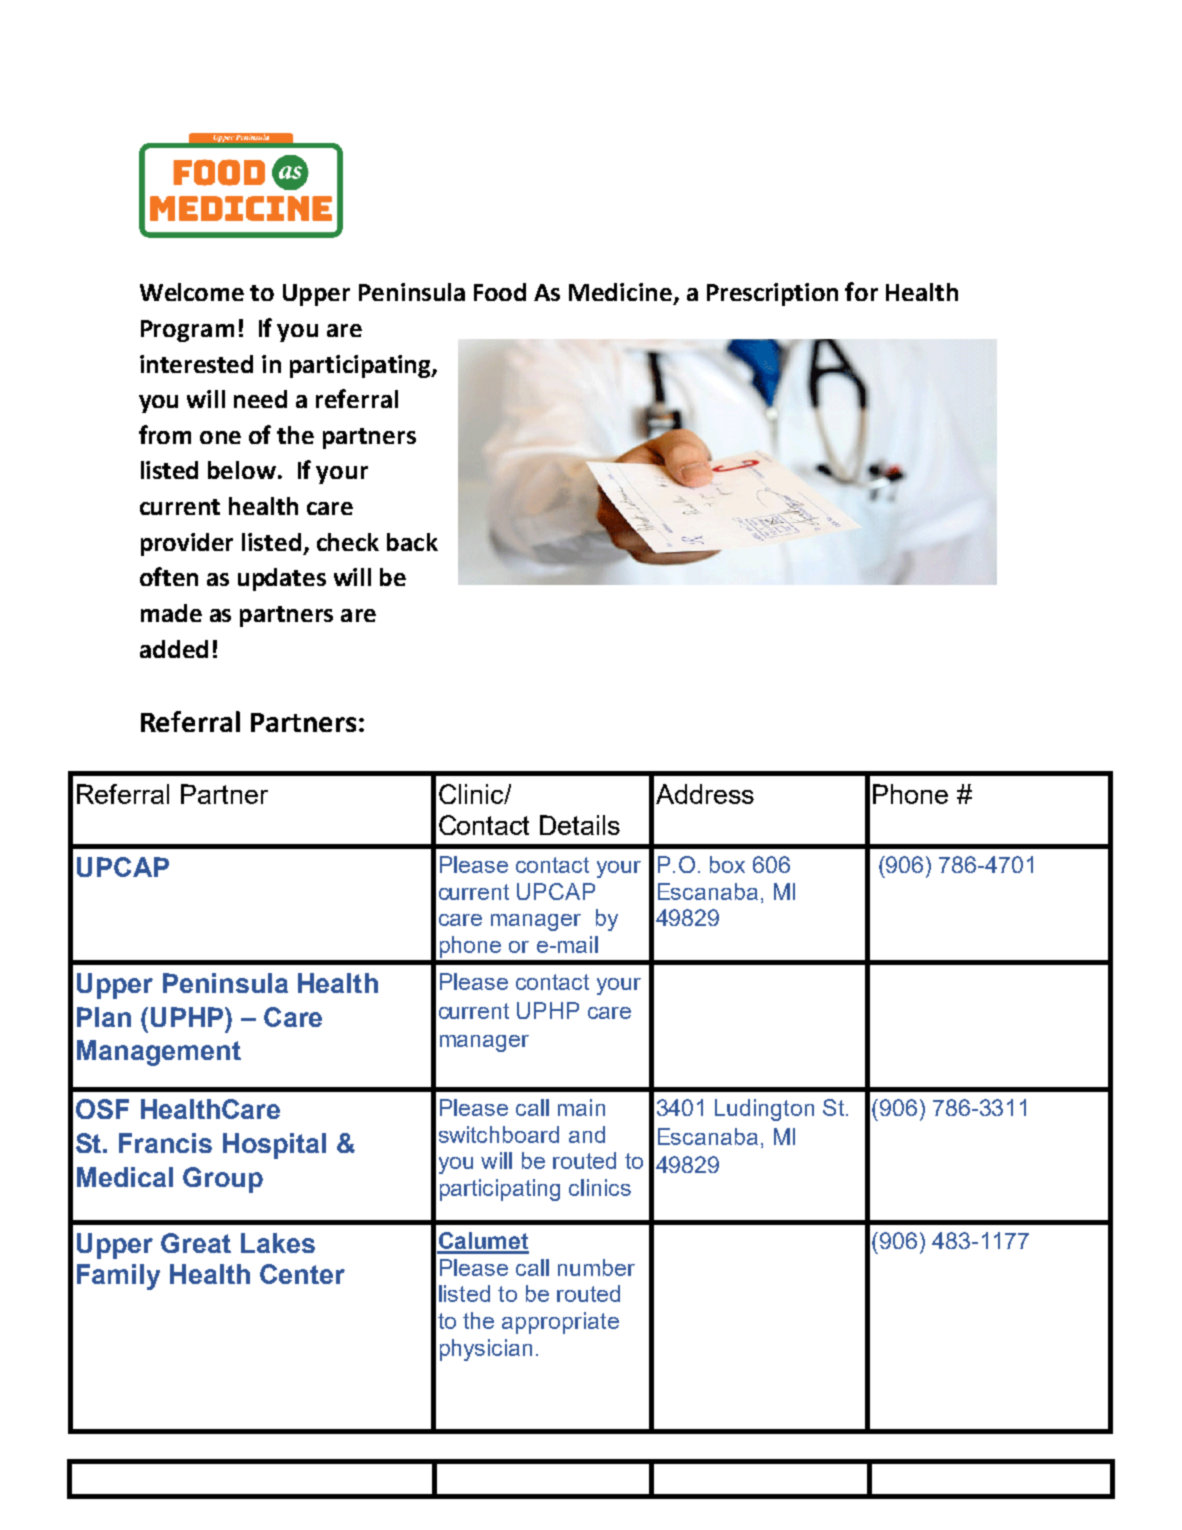  Describe the element at coordinates (118, 1277) in the image. I see `Family` at that location.
